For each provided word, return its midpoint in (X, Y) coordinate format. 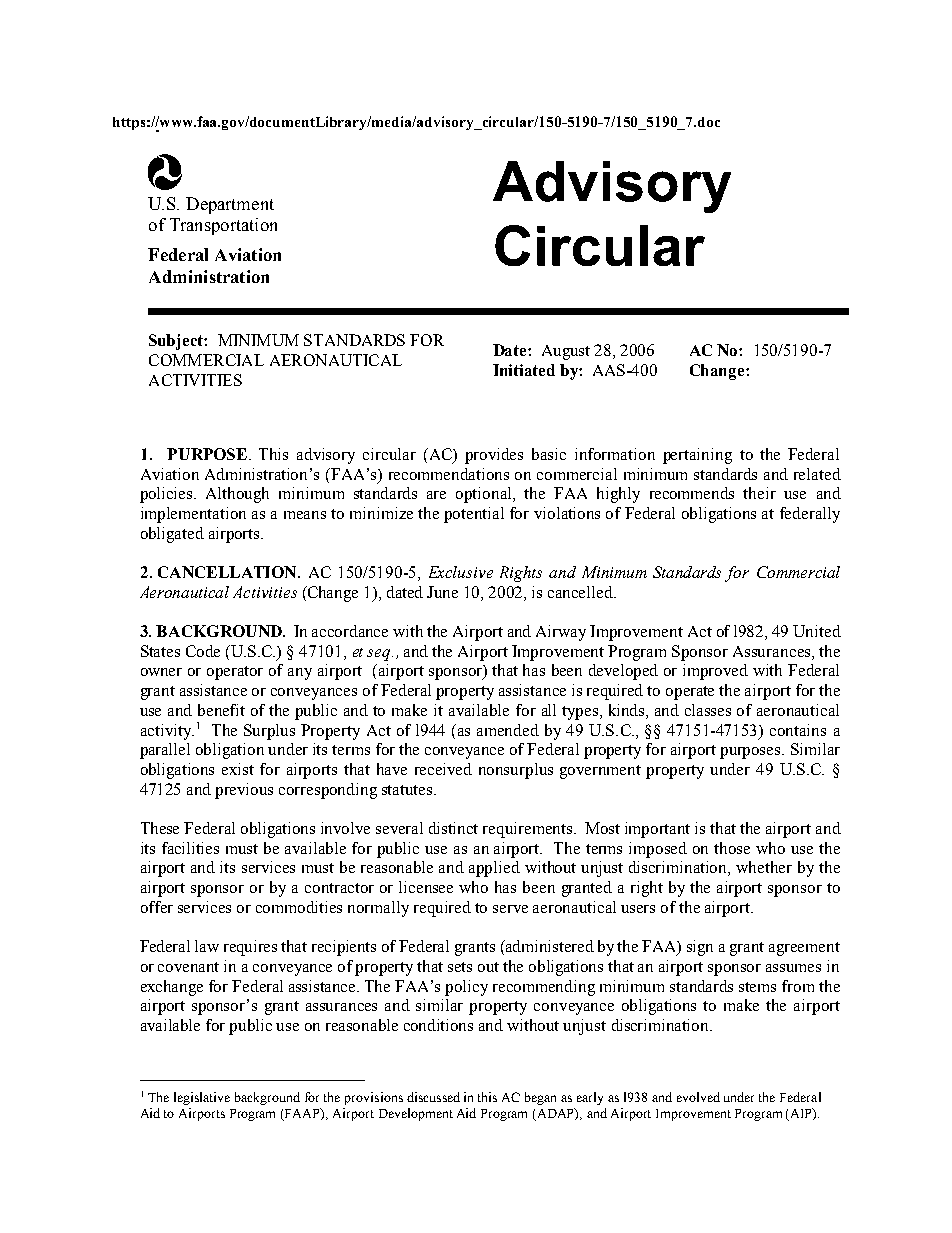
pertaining (697, 456)
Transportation (223, 226)
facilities (190, 848)
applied (494, 869)
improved (715, 672)
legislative (202, 1098)
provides (494, 456)
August (566, 352)
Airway (561, 633)
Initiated (524, 370)
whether (764, 867)
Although (237, 495)
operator (235, 673)
